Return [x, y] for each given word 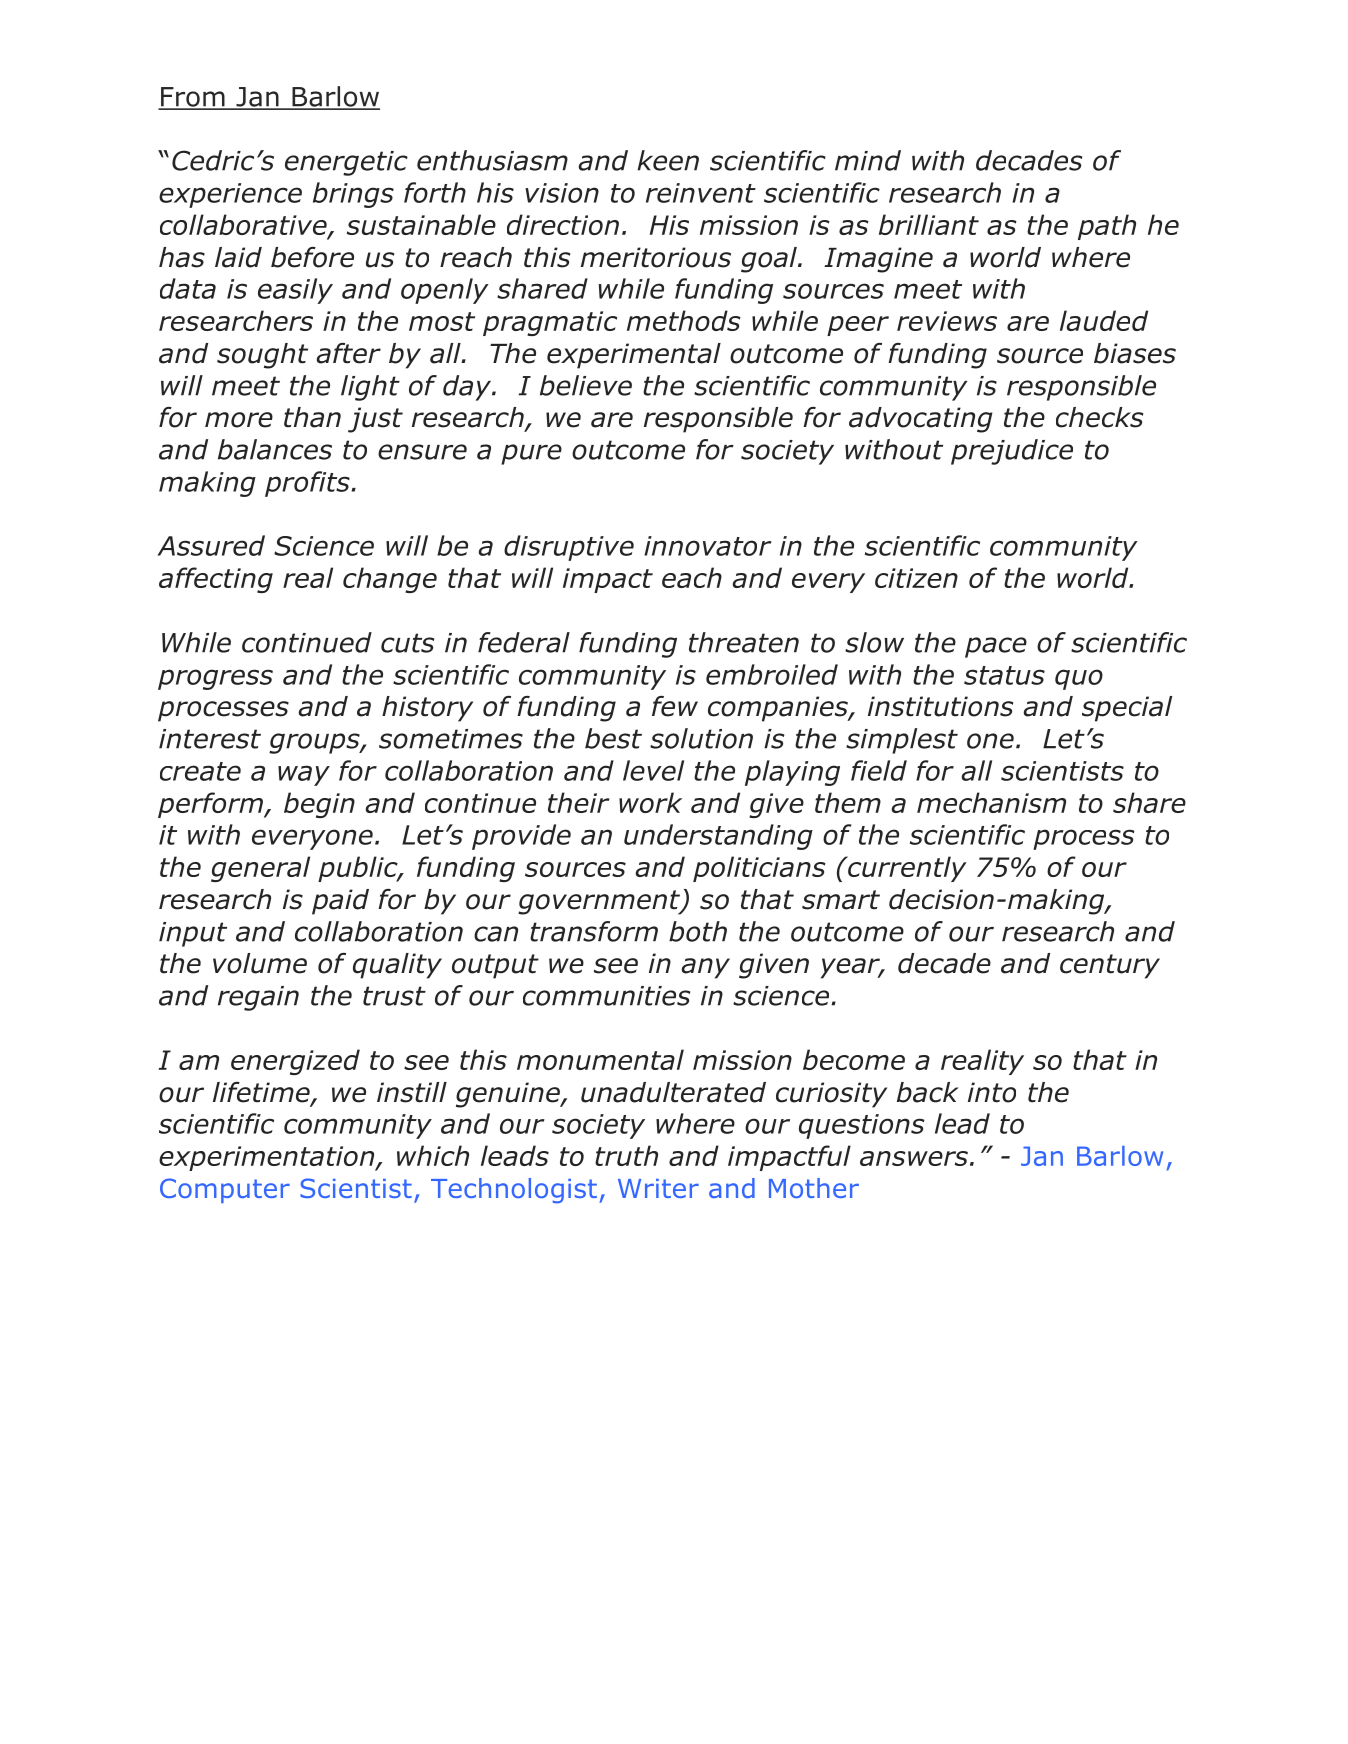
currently [906, 869]
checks [1099, 417]
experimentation [268, 1158]
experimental [634, 356]
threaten [744, 642]
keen [668, 160]
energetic [346, 163]
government [600, 902]
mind [868, 160]
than [312, 417]
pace [996, 647]
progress [215, 679]
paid [340, 902]
